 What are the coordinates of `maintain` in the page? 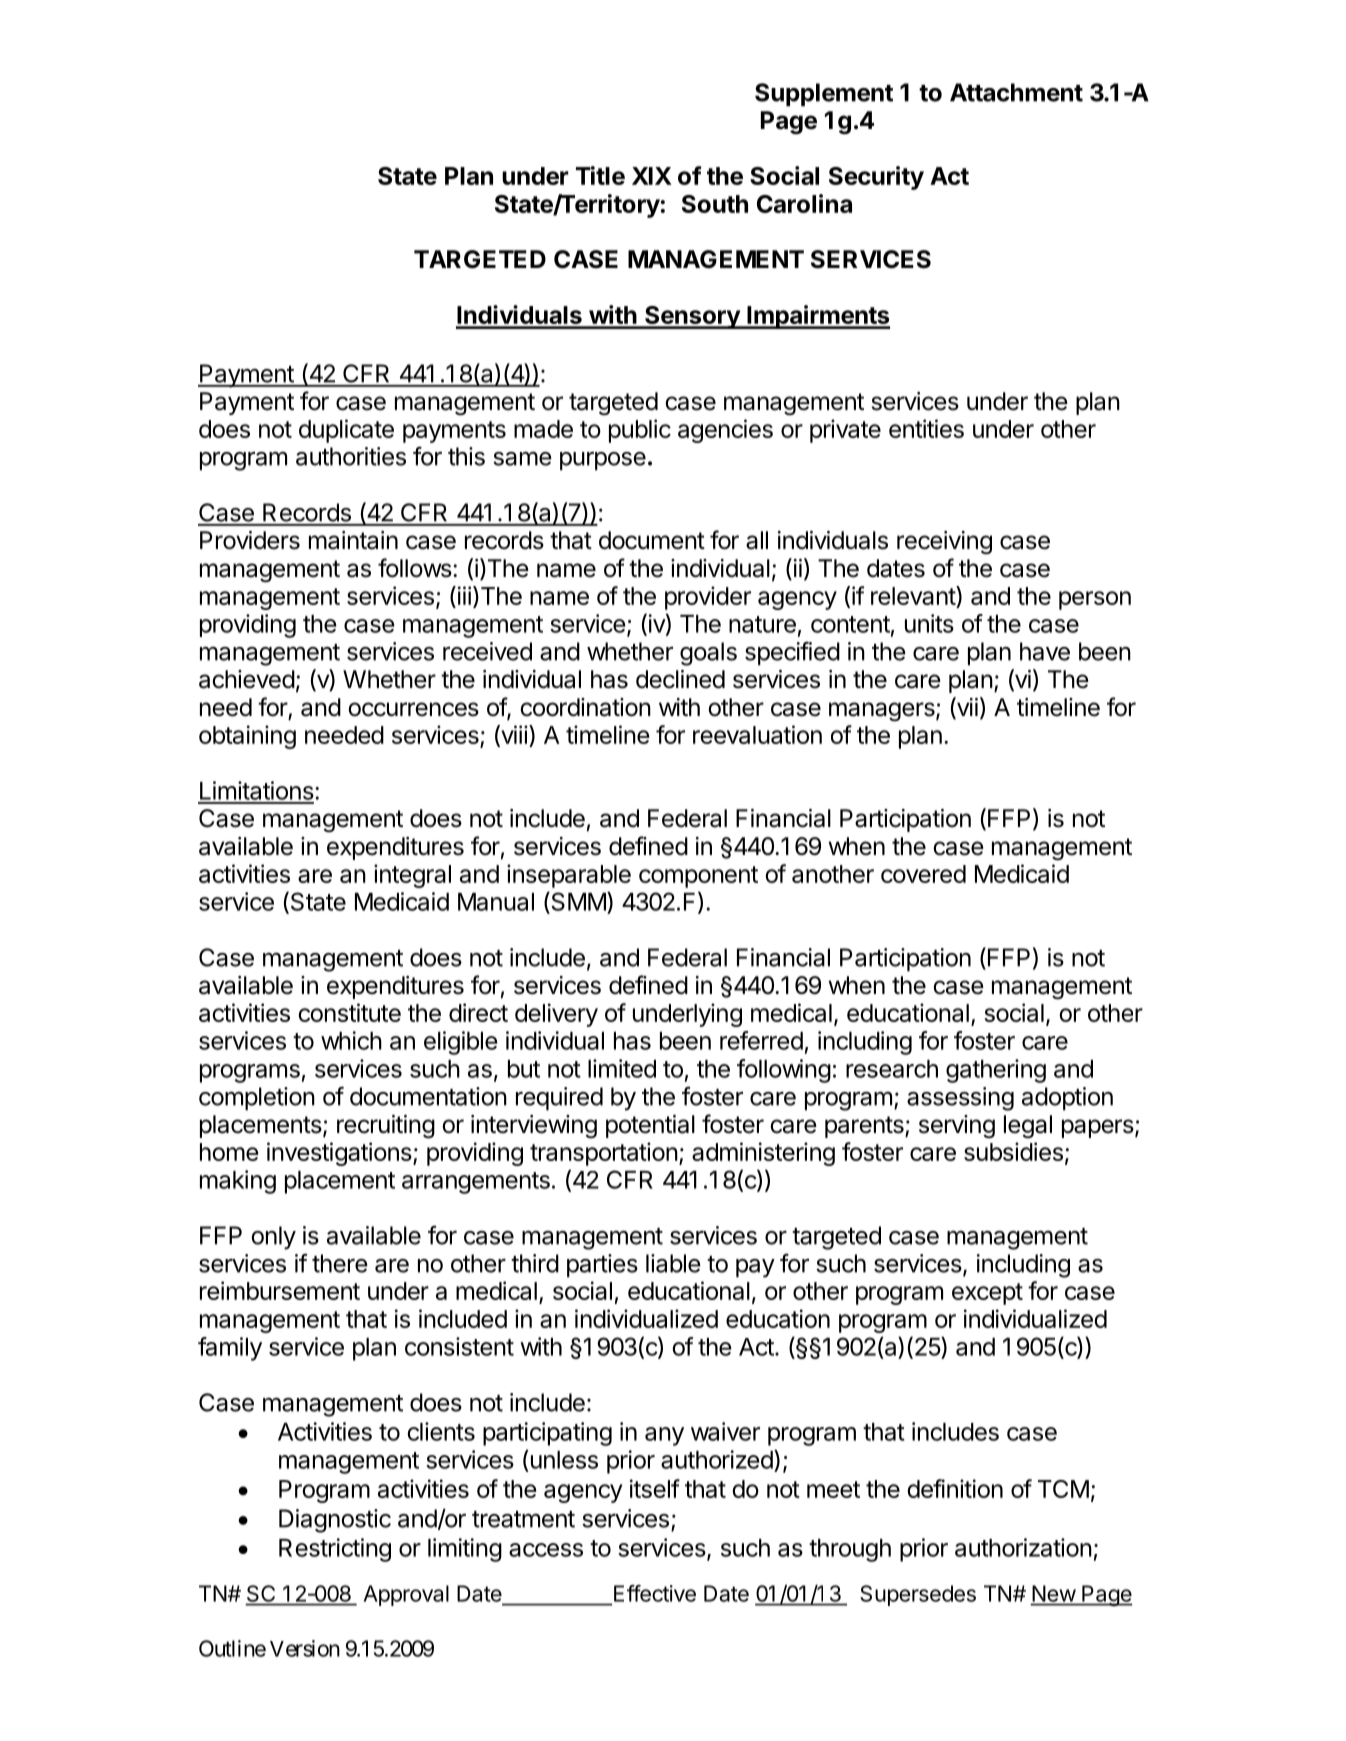 It's located at (353, 540).
